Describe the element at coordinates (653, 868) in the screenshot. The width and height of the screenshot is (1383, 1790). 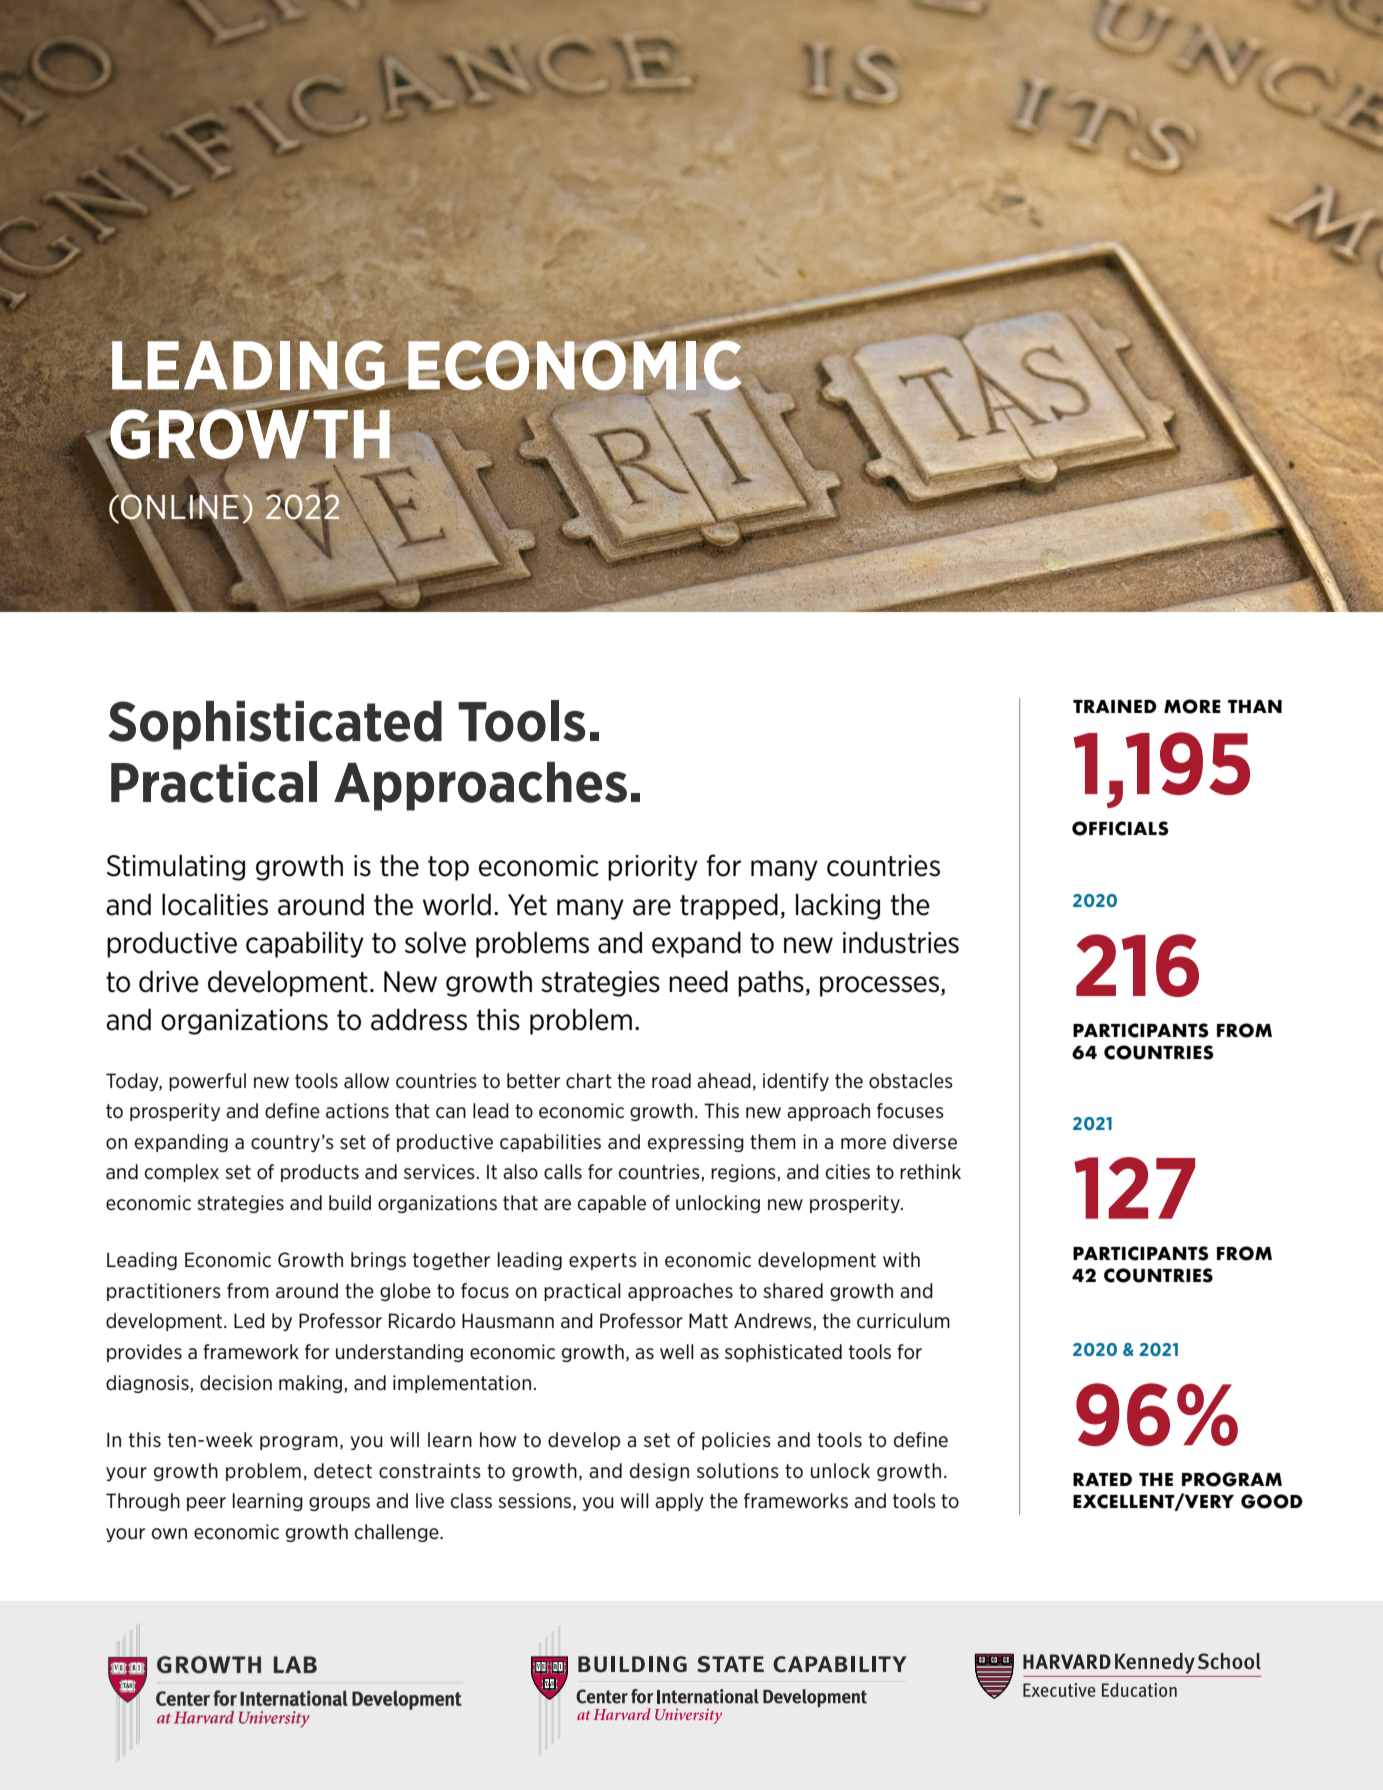
I see `priority` at that location.
